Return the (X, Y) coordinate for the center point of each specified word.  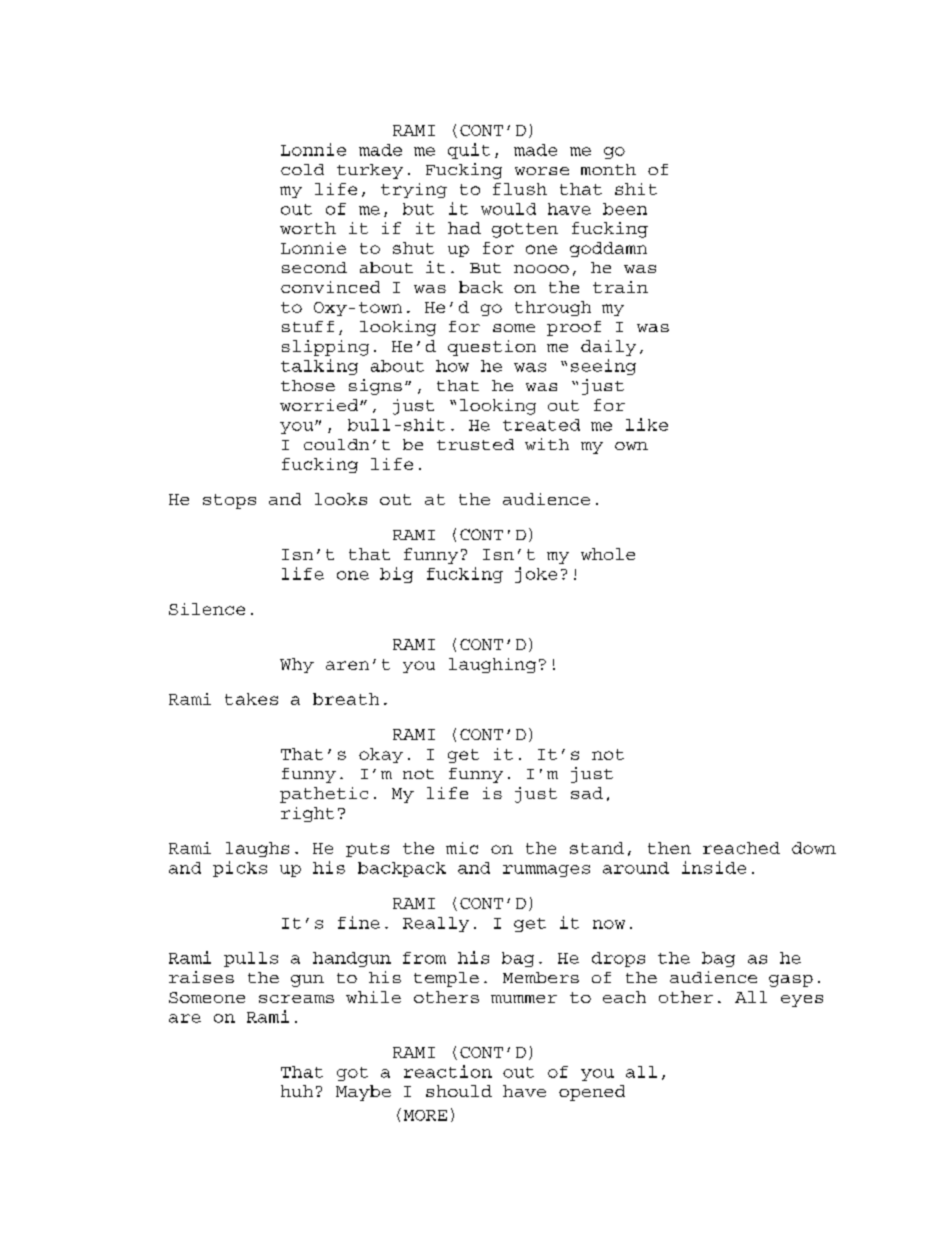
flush (520, 189)
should (459, 1091)
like (647, 424)
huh (297, 1091)
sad (587, 793)
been (625, 209)
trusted (475, 444)
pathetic (324, 795)
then (669, 848)
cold (302, 169)
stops (229, 501)
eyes (802, 1001)
